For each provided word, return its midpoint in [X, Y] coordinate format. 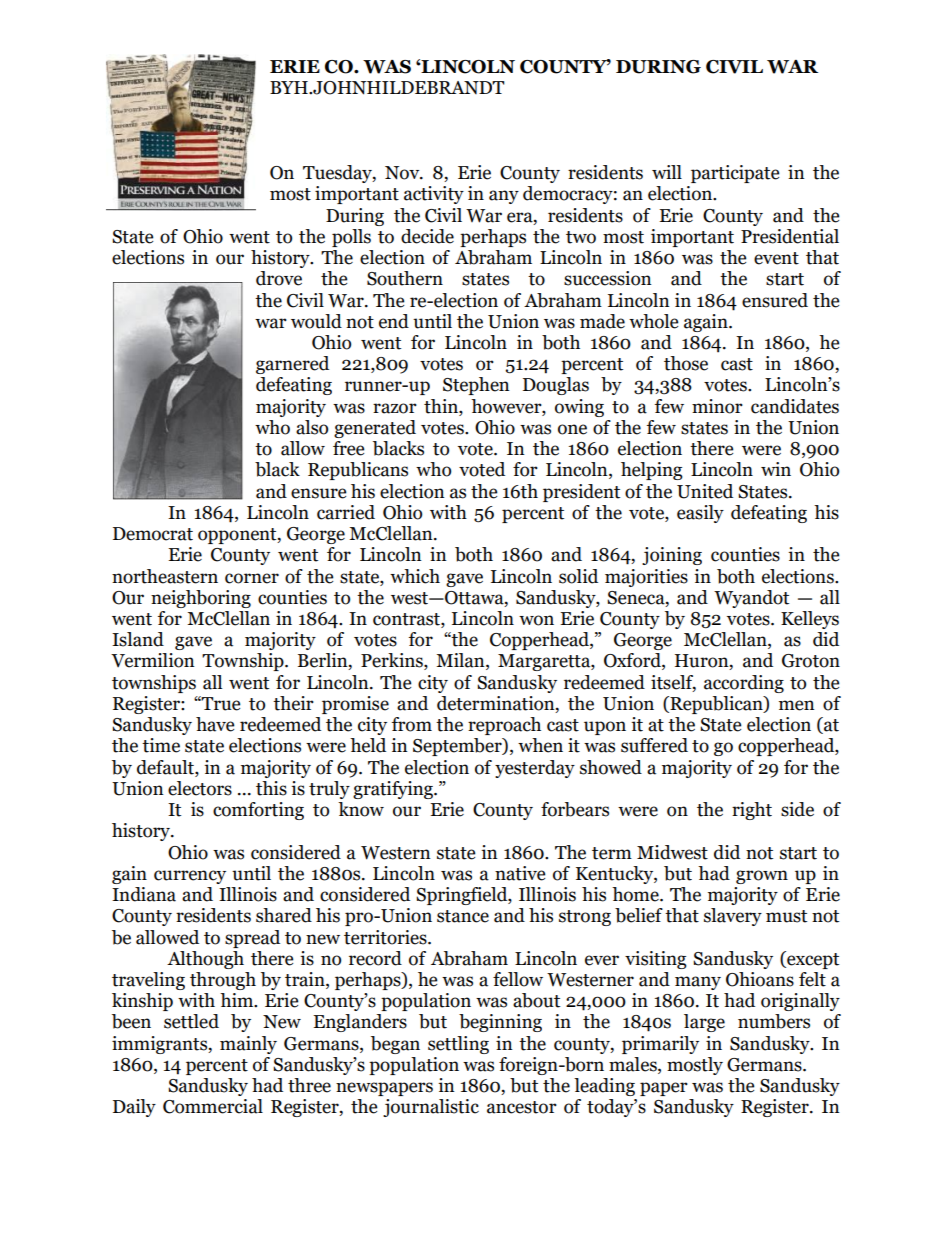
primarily [660, 1045]
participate [735, 174]
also [312, 427]
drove [279, 278]
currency [190, 877]
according [744, 684]
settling [458, 1045]
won [536, 620]
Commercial [213, 1106]
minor [717, 406]
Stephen [476, 386]
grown [762, 877]
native [520, 873]
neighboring [201, 599]
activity [434, 195]
